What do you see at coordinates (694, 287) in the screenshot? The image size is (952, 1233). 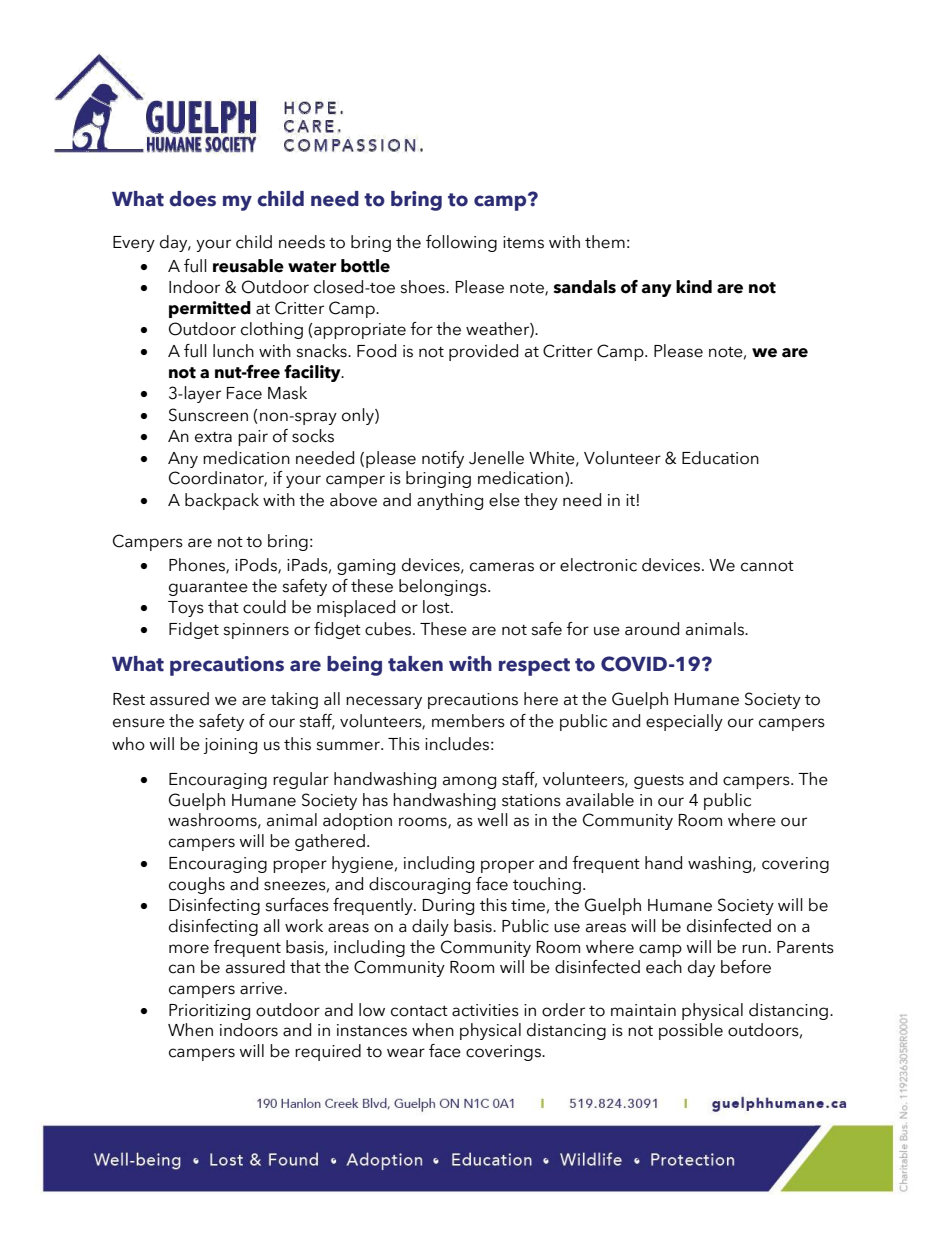 I see `kind` at bounding box center [694, 287].
